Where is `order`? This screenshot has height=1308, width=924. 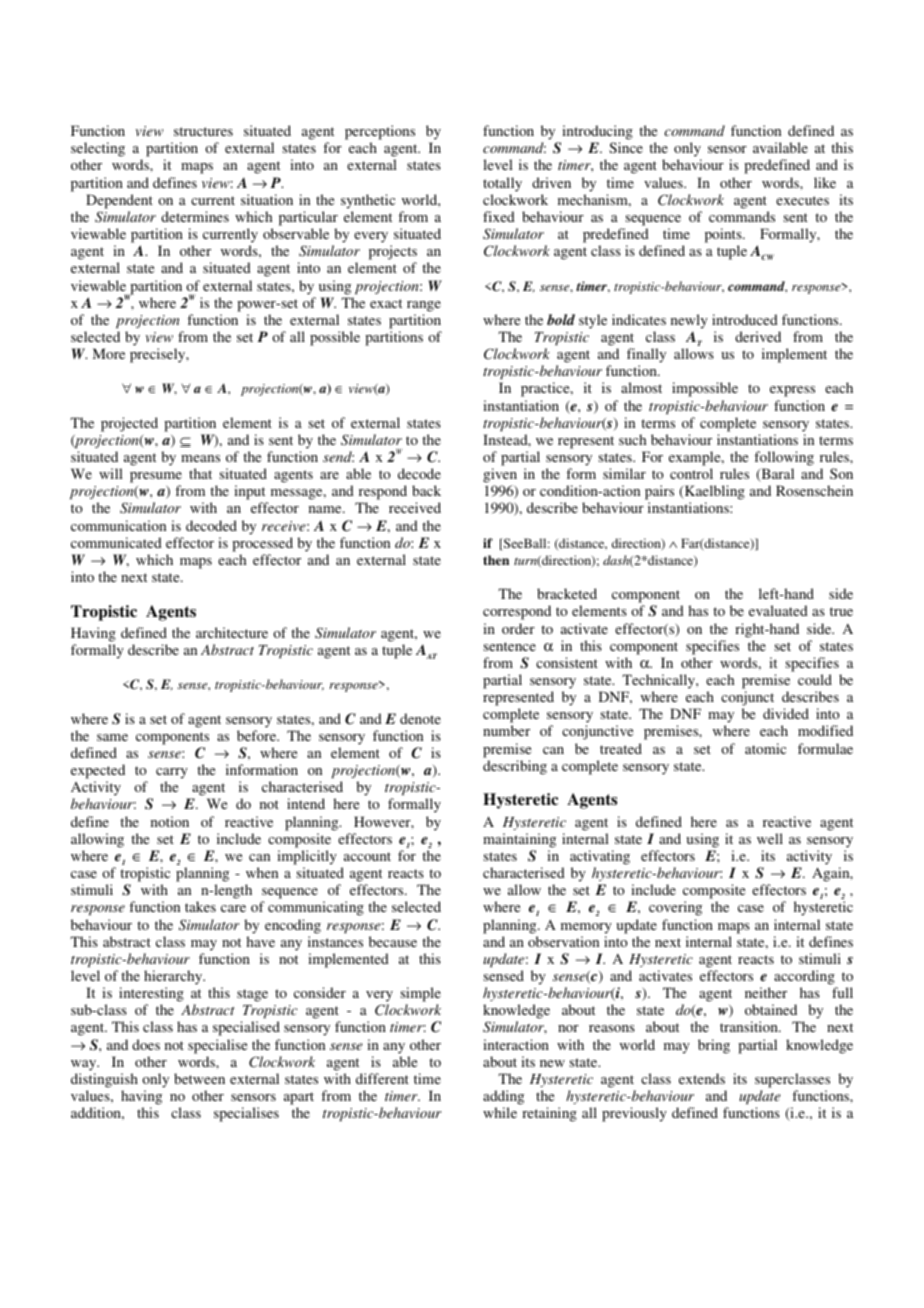
order is located at coordinates (518, 628).
